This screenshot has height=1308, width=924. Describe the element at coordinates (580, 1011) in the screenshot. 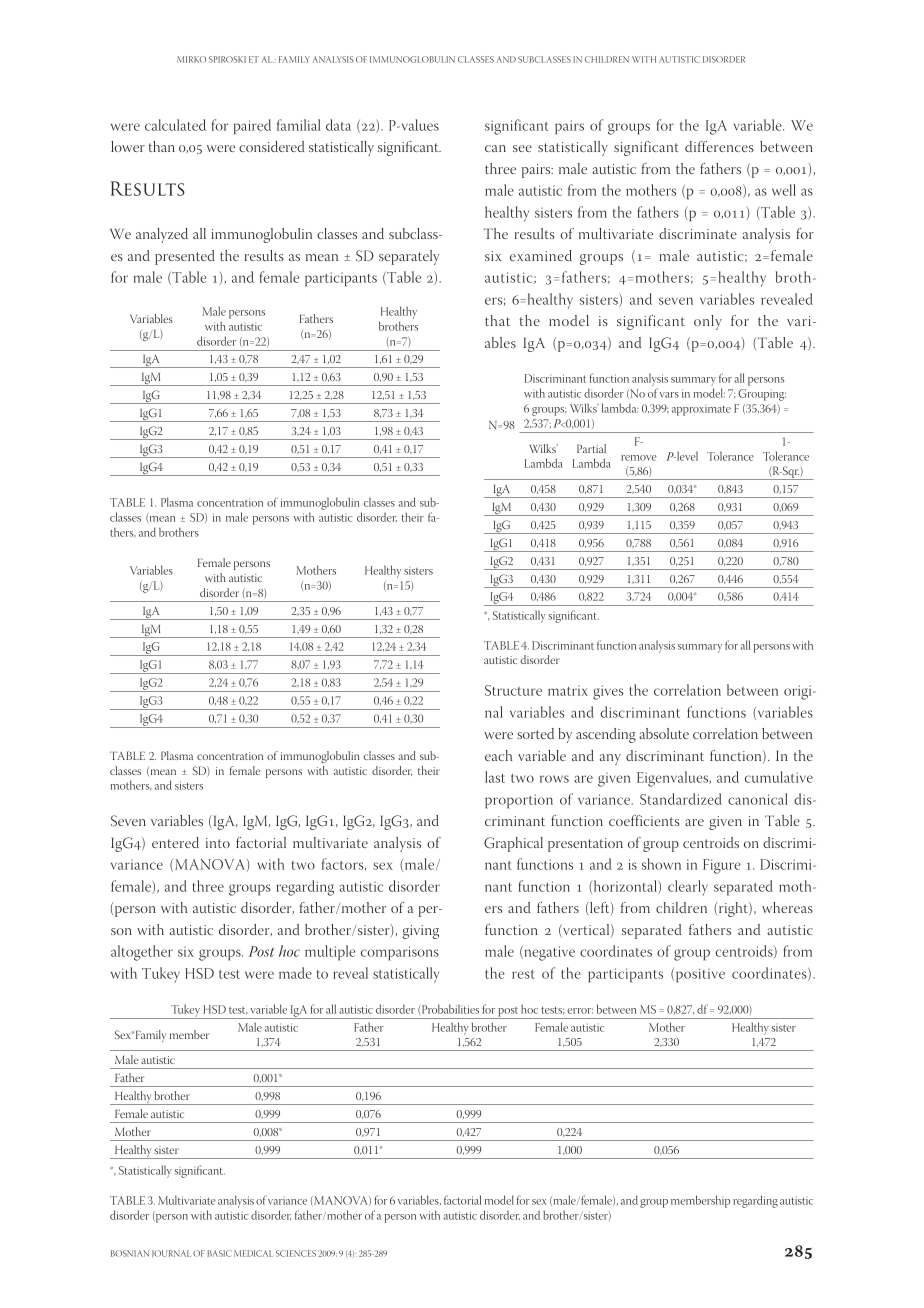

I see `error` at that location.
